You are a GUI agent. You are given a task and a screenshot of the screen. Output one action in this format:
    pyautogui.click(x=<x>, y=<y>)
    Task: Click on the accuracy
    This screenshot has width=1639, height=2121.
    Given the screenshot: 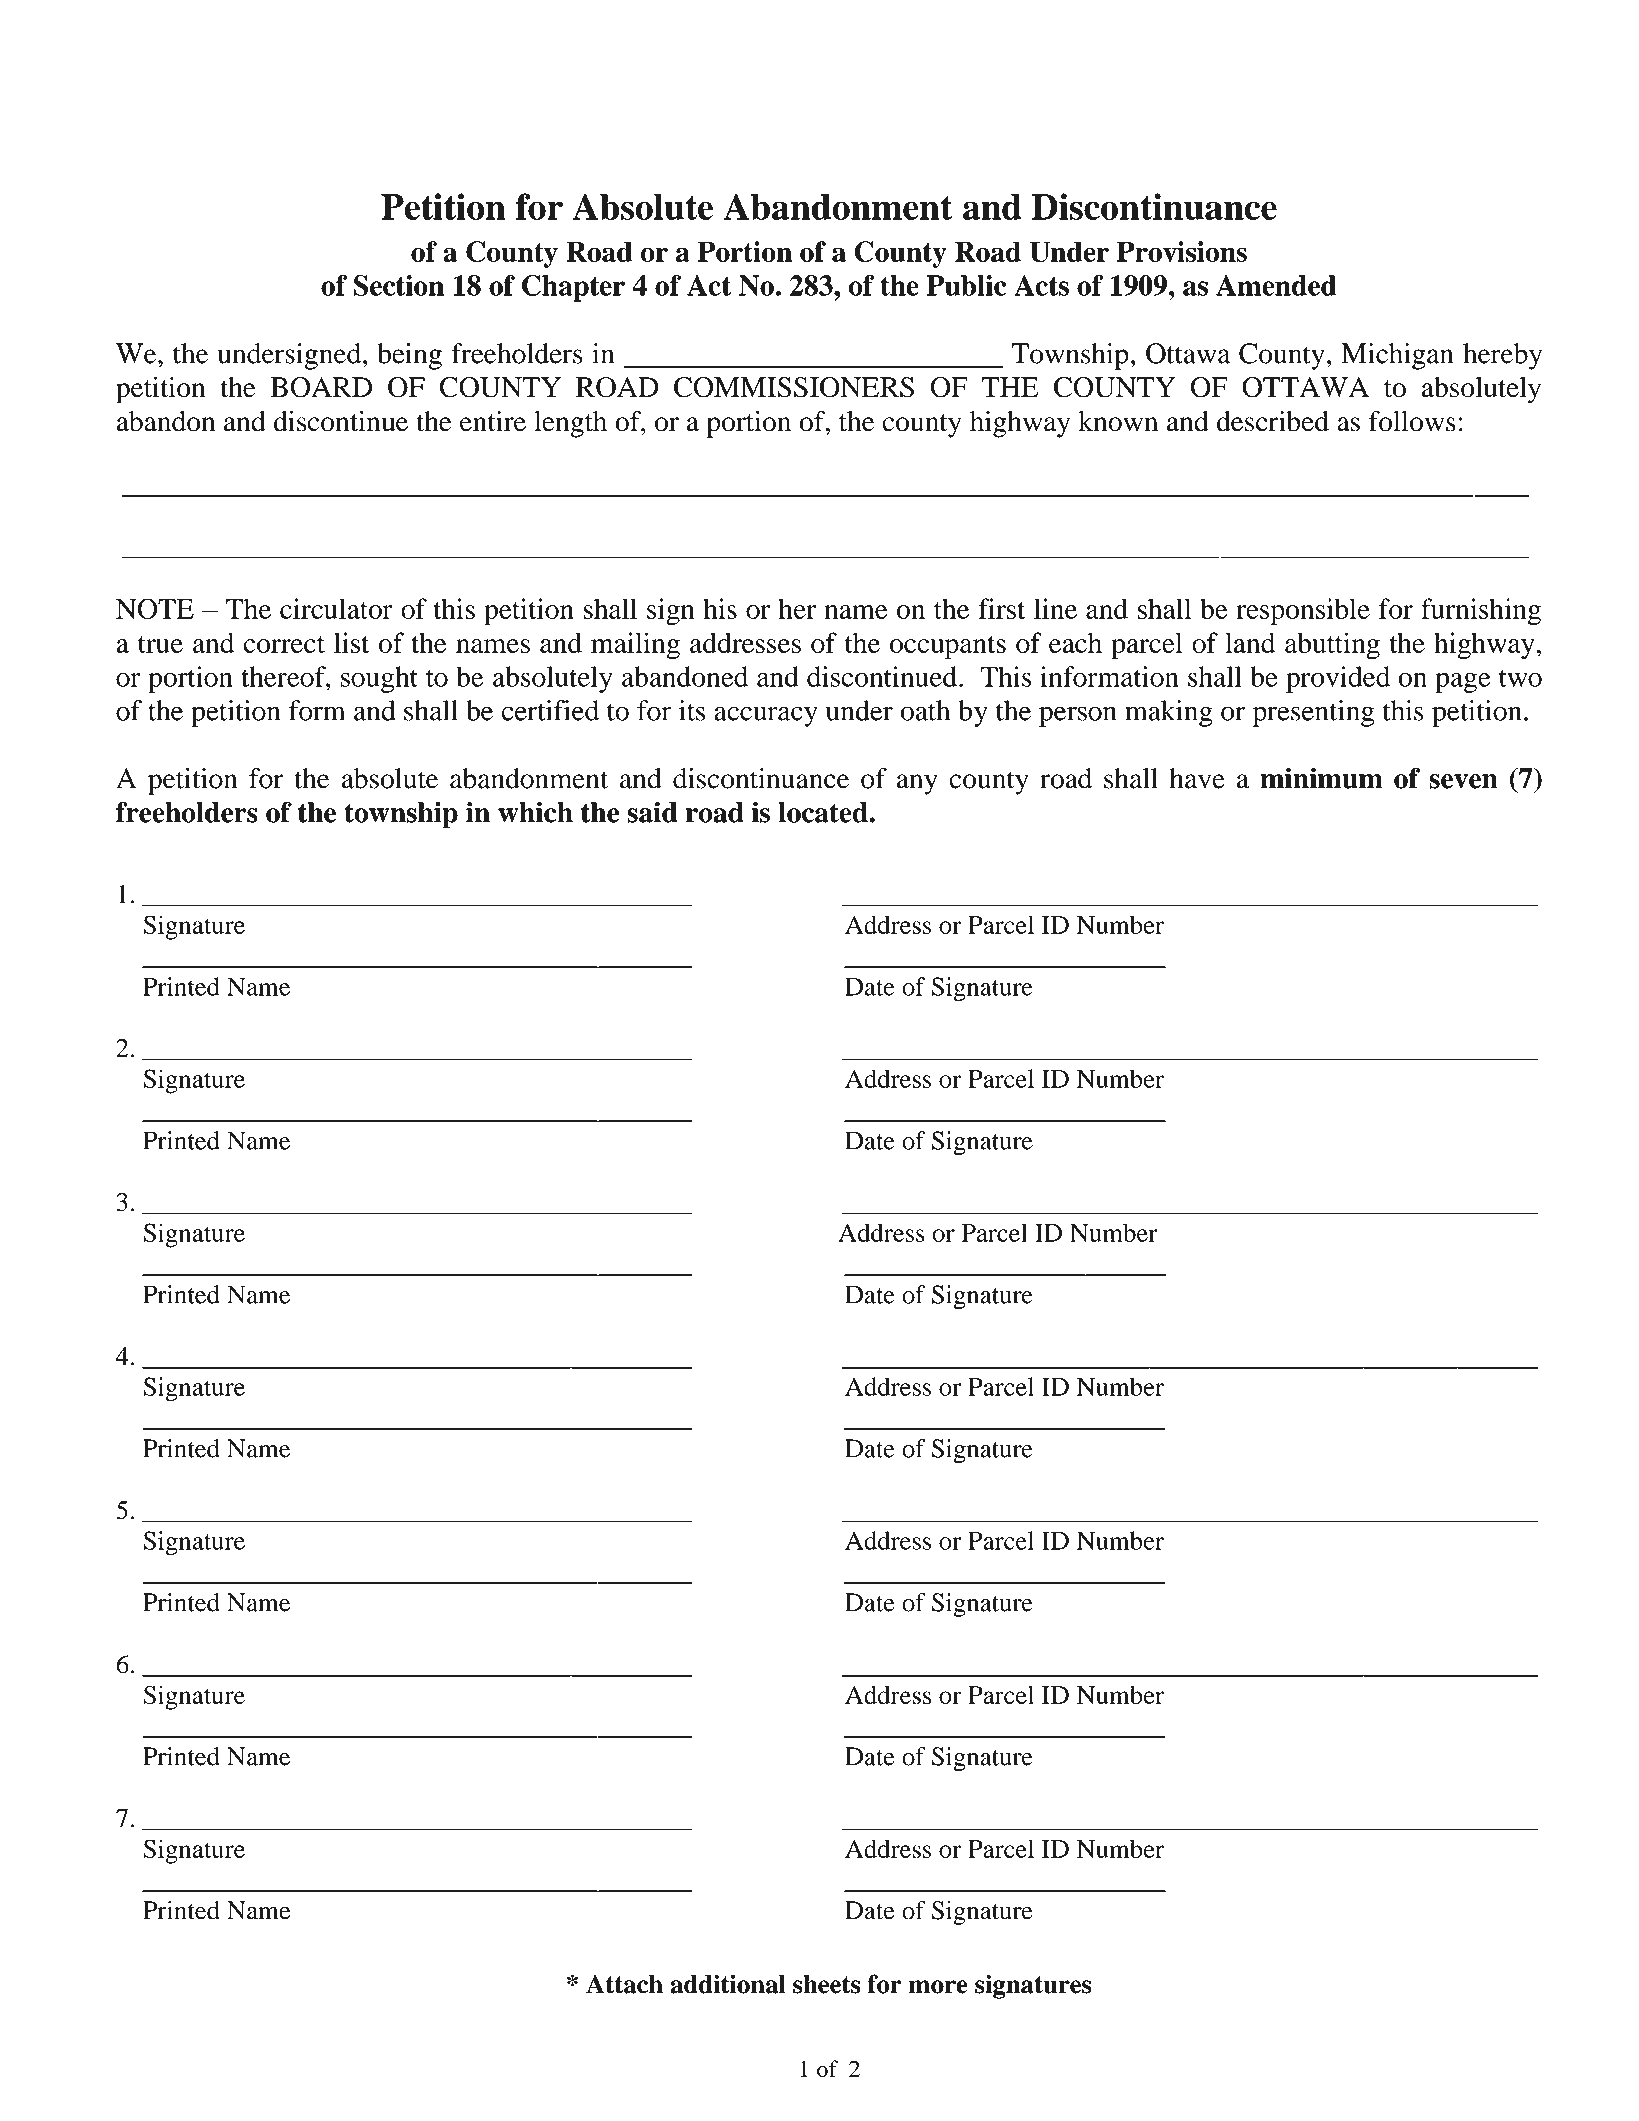 What is the action you would take?
    pyautogui.click(x=766, y=716)
